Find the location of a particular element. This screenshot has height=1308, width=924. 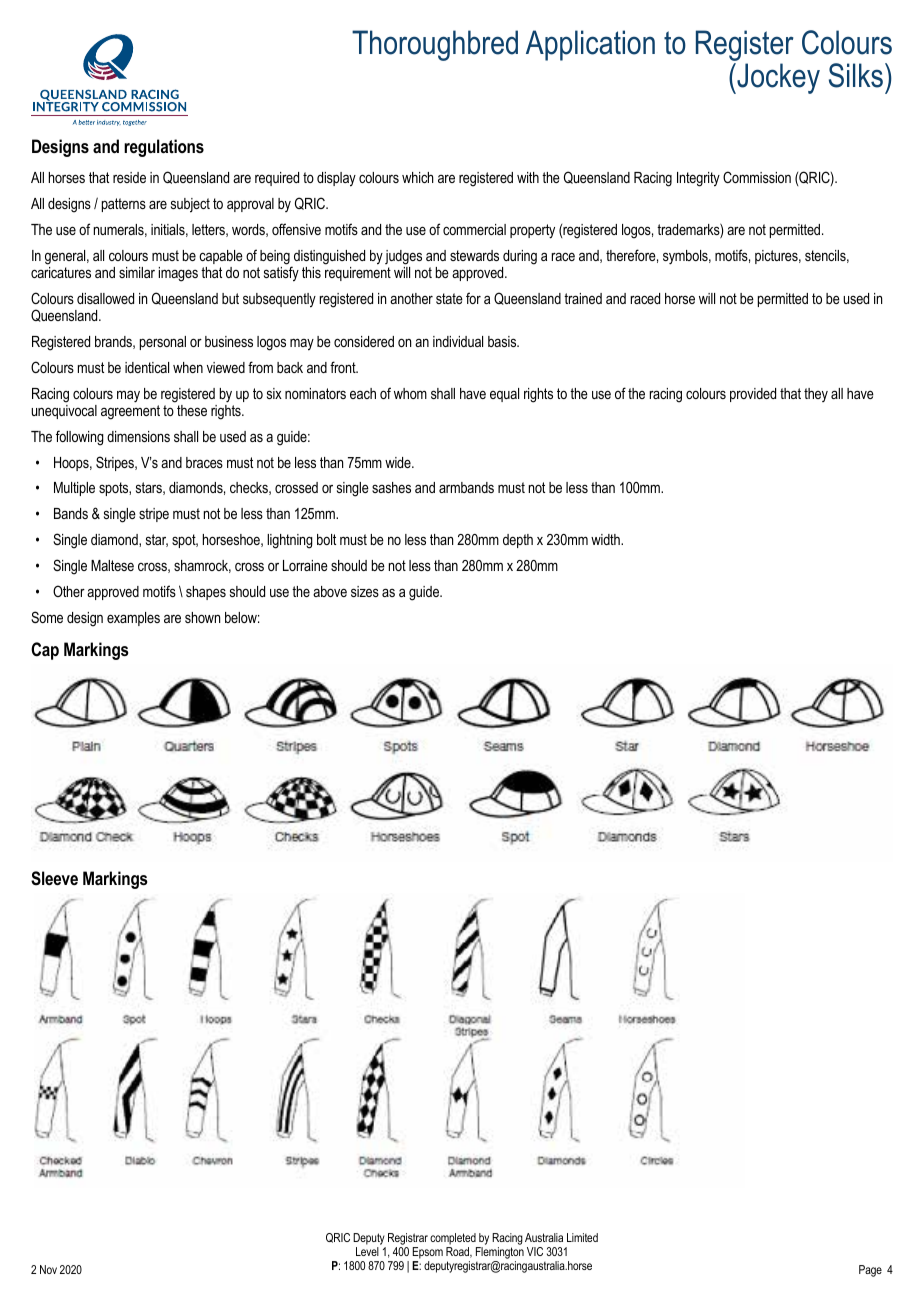

examples is located at coordinates (133, 619).
